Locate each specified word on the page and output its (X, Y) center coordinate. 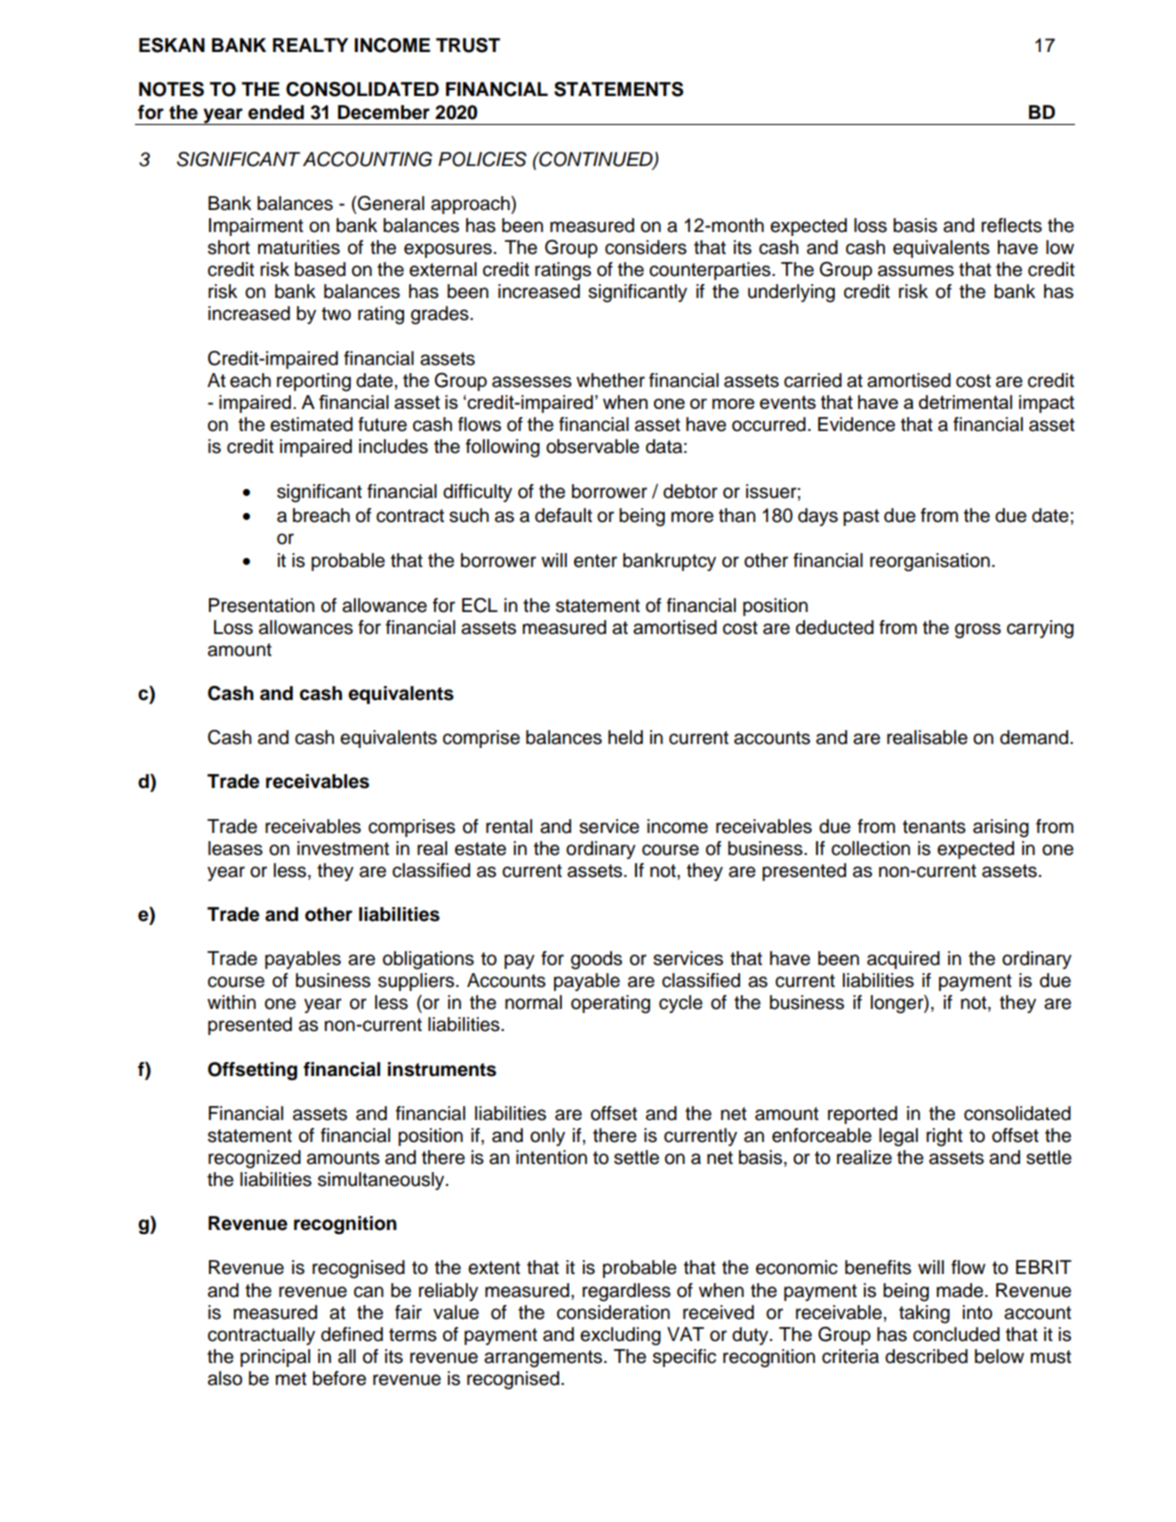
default (563, 515)
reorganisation (930, 562)
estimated (311, 424)
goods (596, 960)
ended (276, 112)
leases (235, 848)
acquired (903, 960)
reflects (1011, 225)
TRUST (468, 45)
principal (275, 1358)
